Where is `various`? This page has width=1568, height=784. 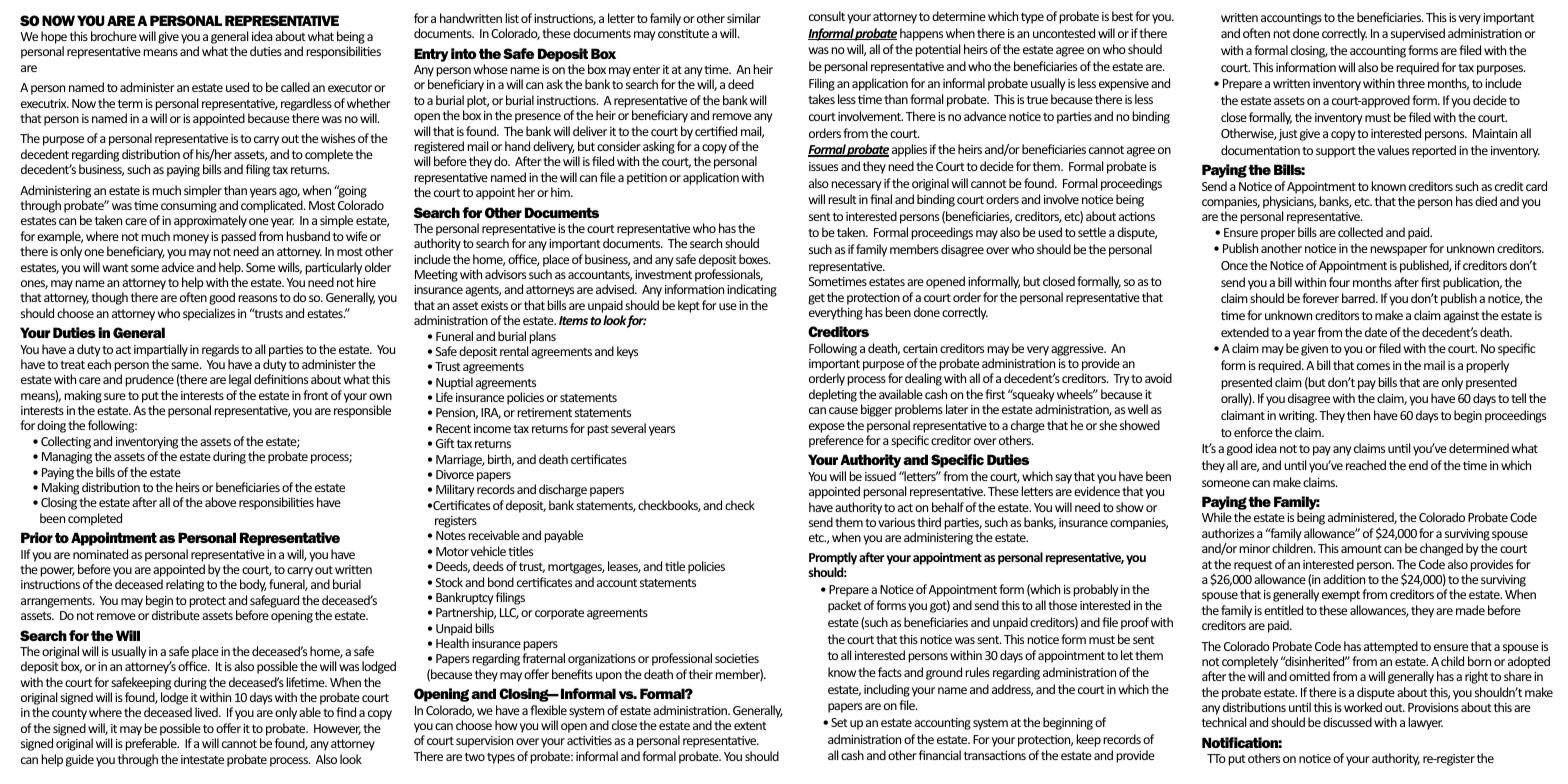
various is located at coordinates (896, 522).
